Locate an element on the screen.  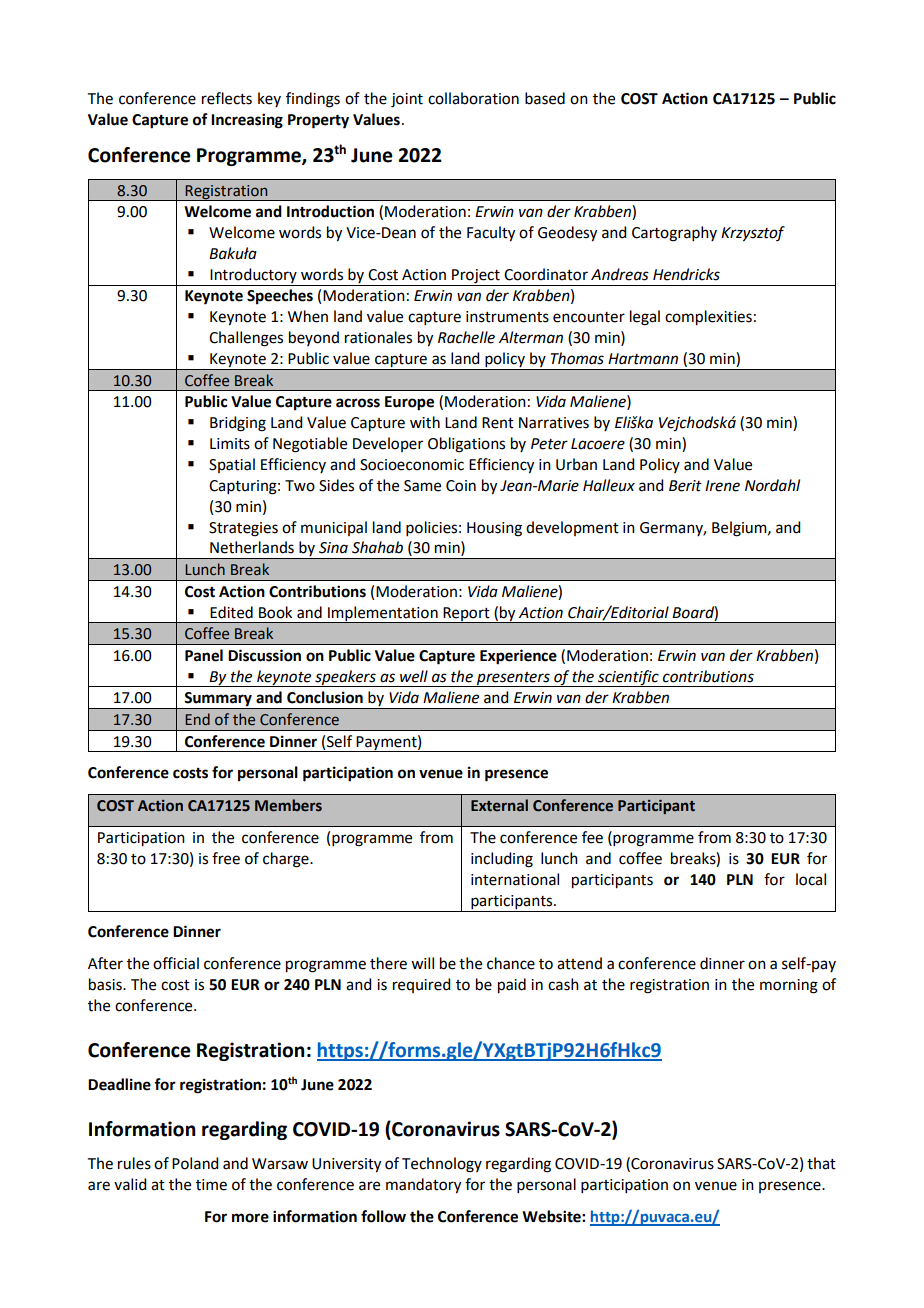
Krzysztof is located at coordinates (753, 234).
